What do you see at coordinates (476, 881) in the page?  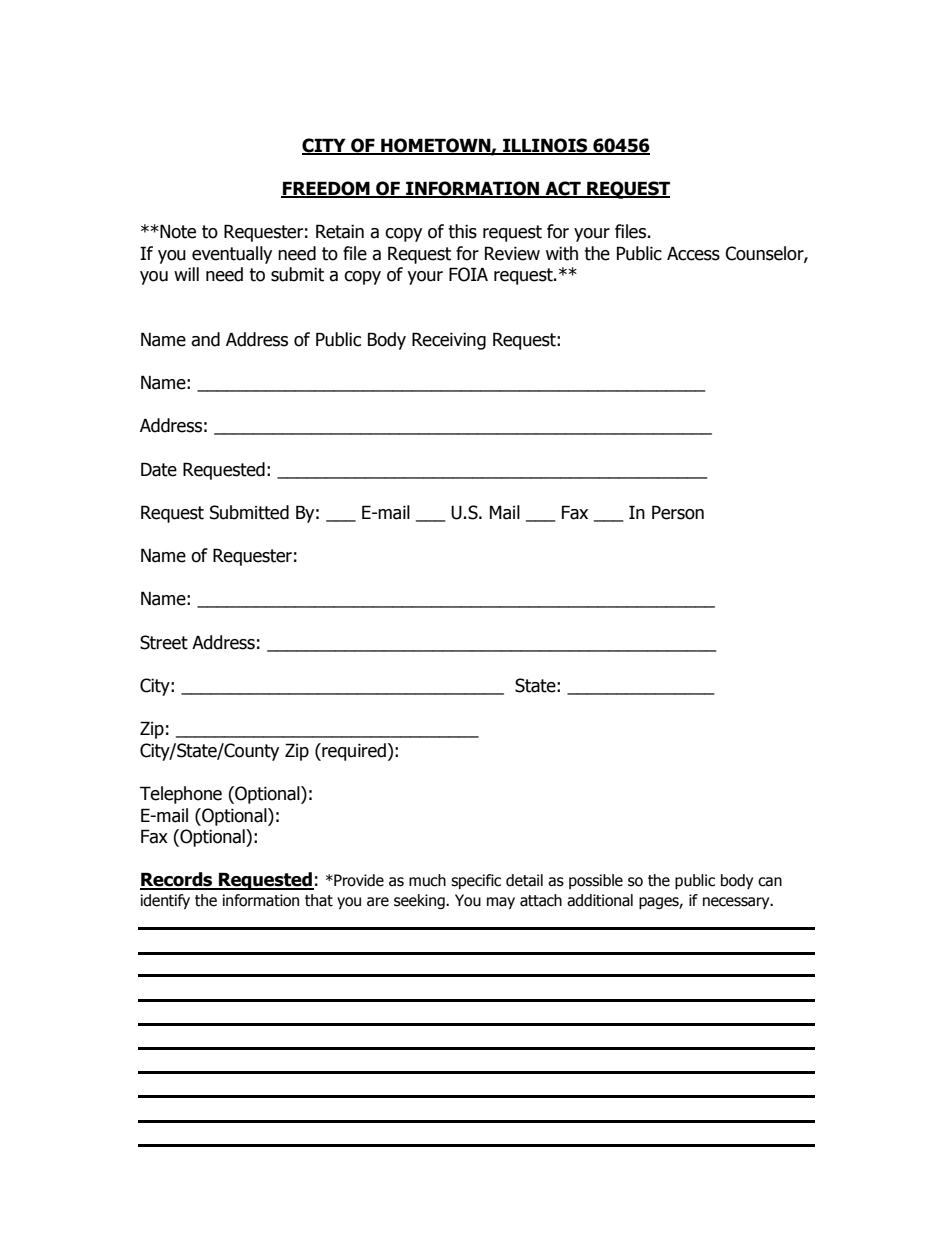 I see `specific` at bounding box center [476, 881].
